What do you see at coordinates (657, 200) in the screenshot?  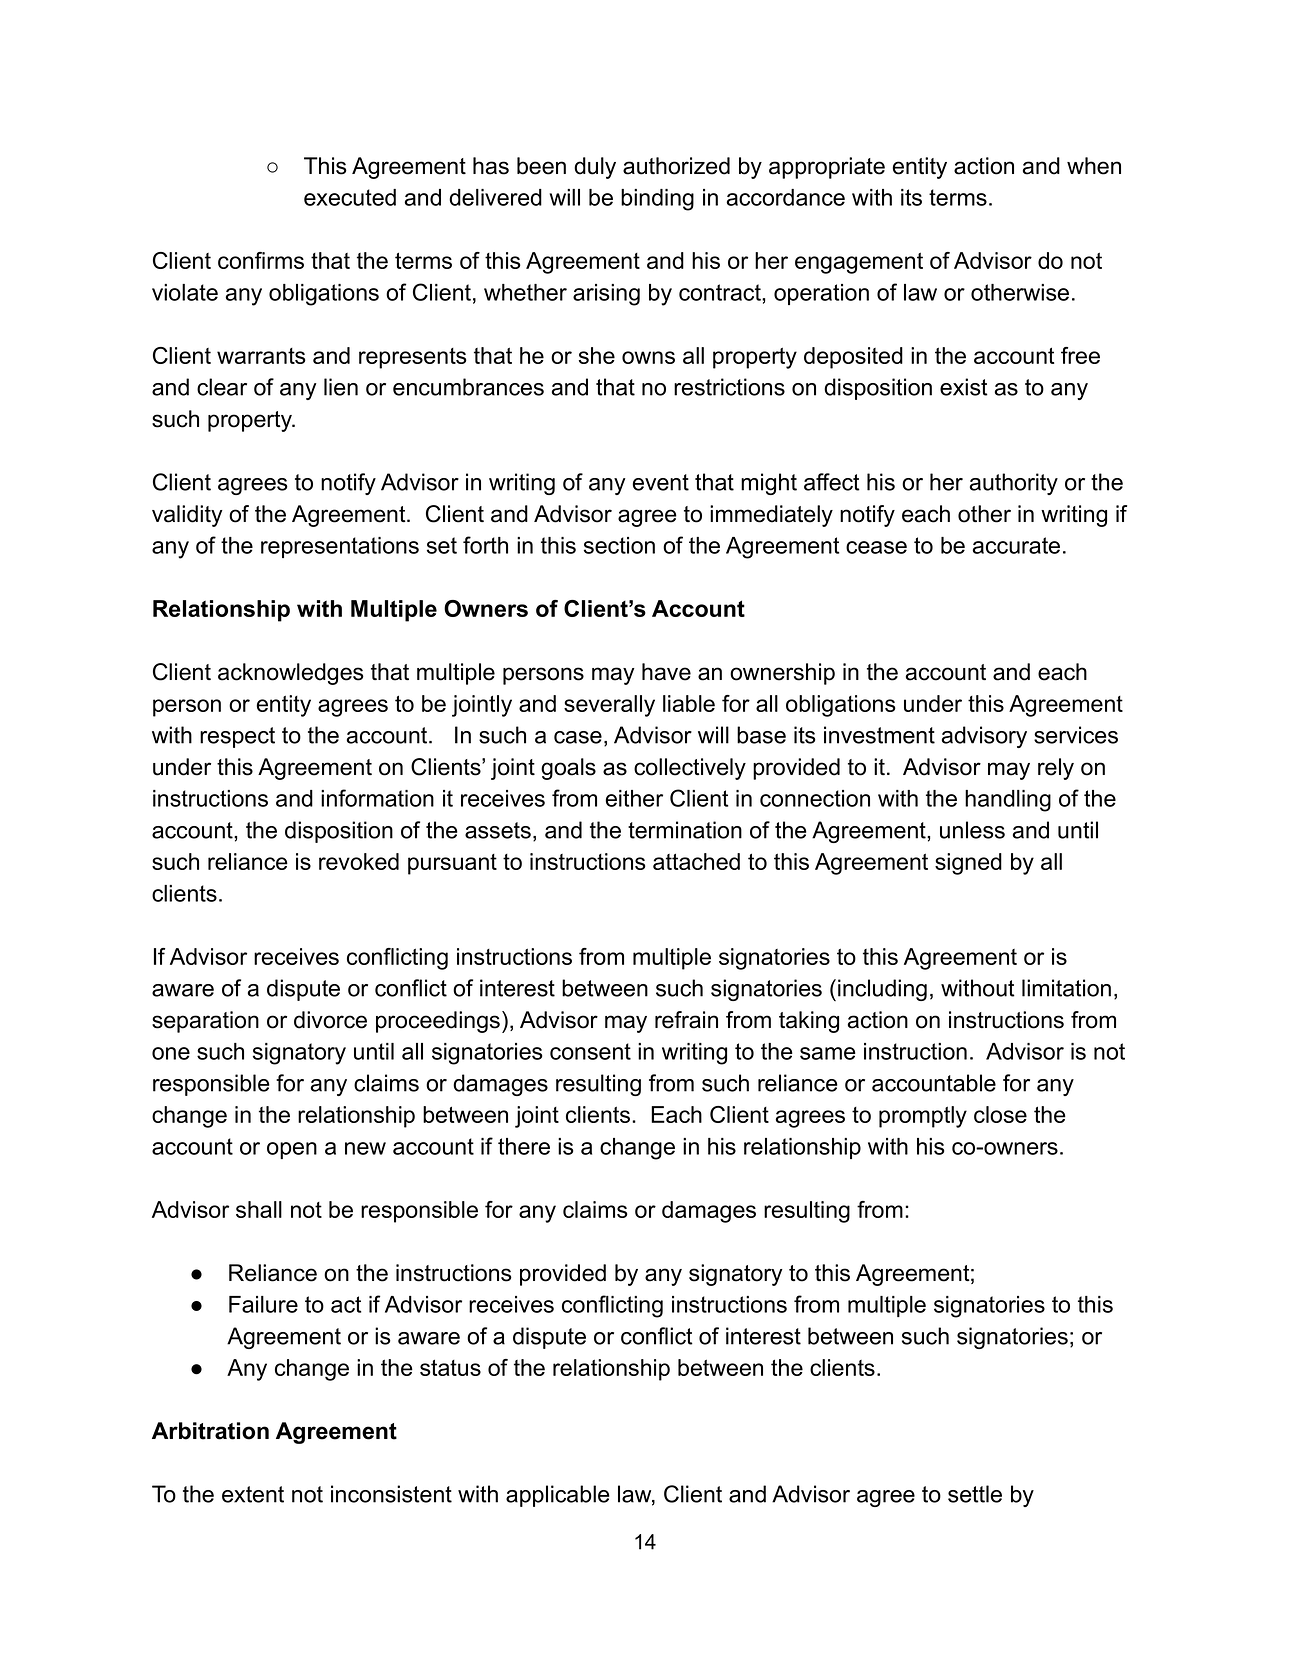 I see `binding` at bounding box center [657, 200].
